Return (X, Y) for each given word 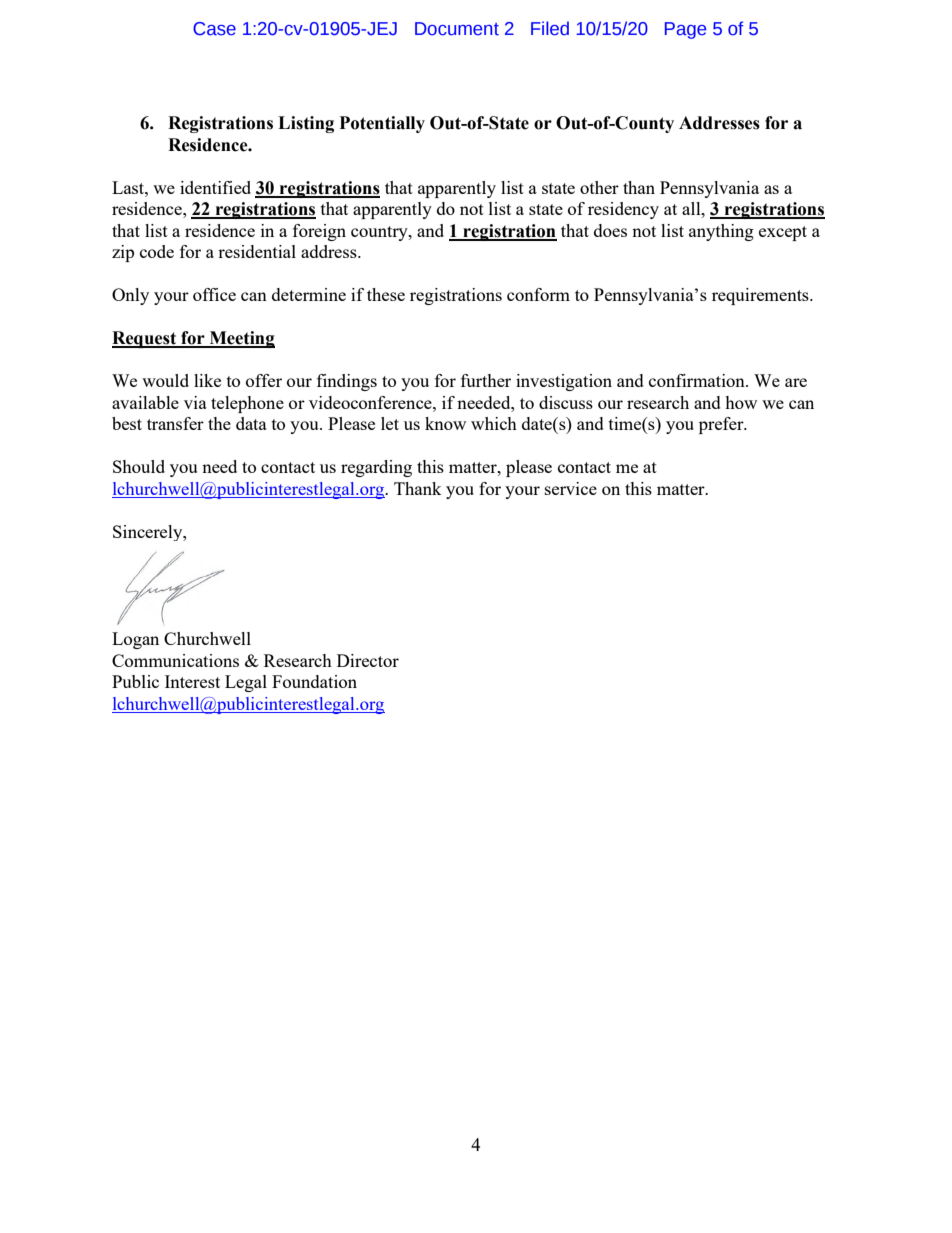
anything (721, 232)
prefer (722, 425)
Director (368, 660)
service (571, 488)
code (157, 251)
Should (139, 466)
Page (685, 30)
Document (457, 29)
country (380, 233)
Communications (175, 660)
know (445, 423)
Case (214, 29)
